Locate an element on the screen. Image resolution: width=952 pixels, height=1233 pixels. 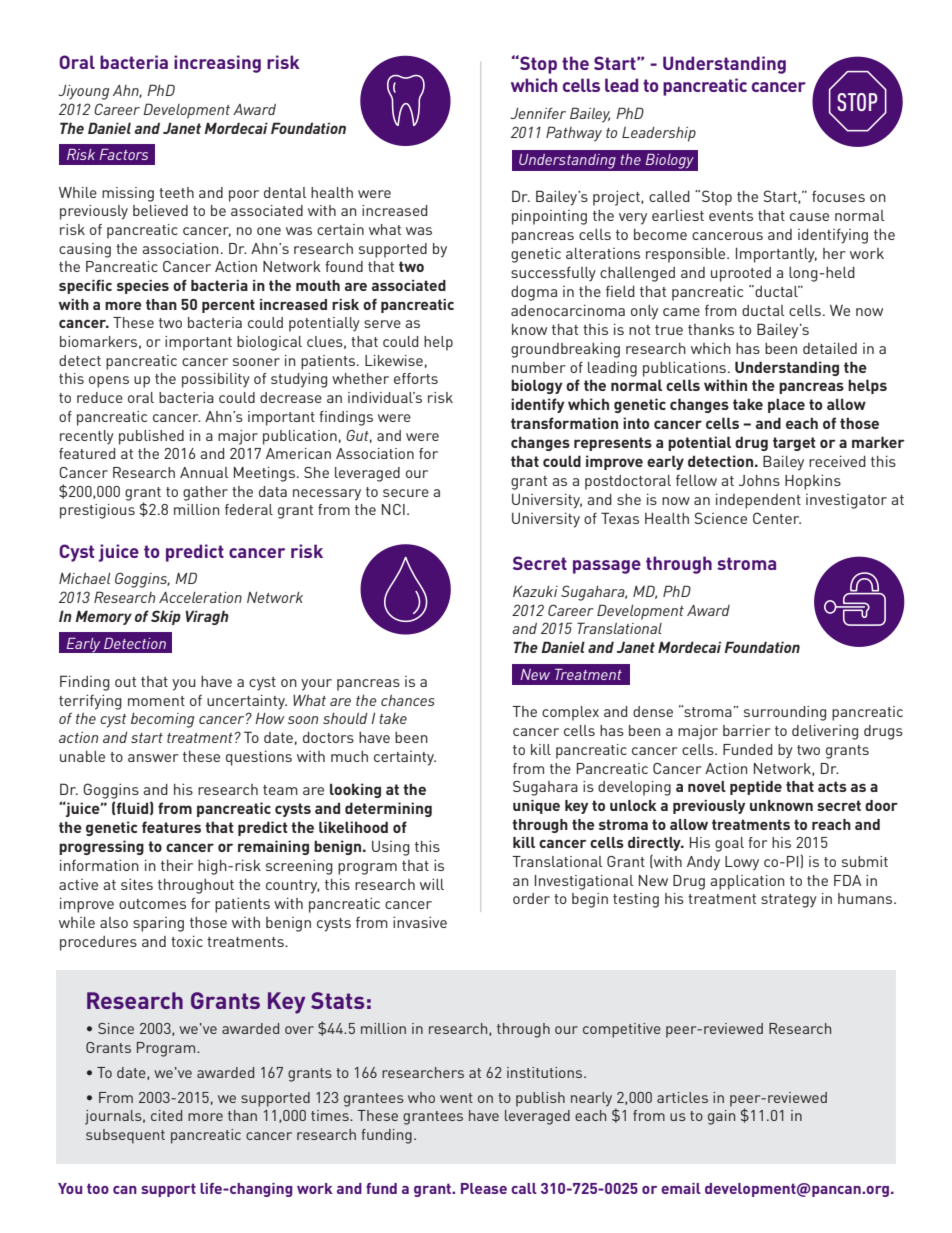
increasing is located at coordinates (217, 64).
